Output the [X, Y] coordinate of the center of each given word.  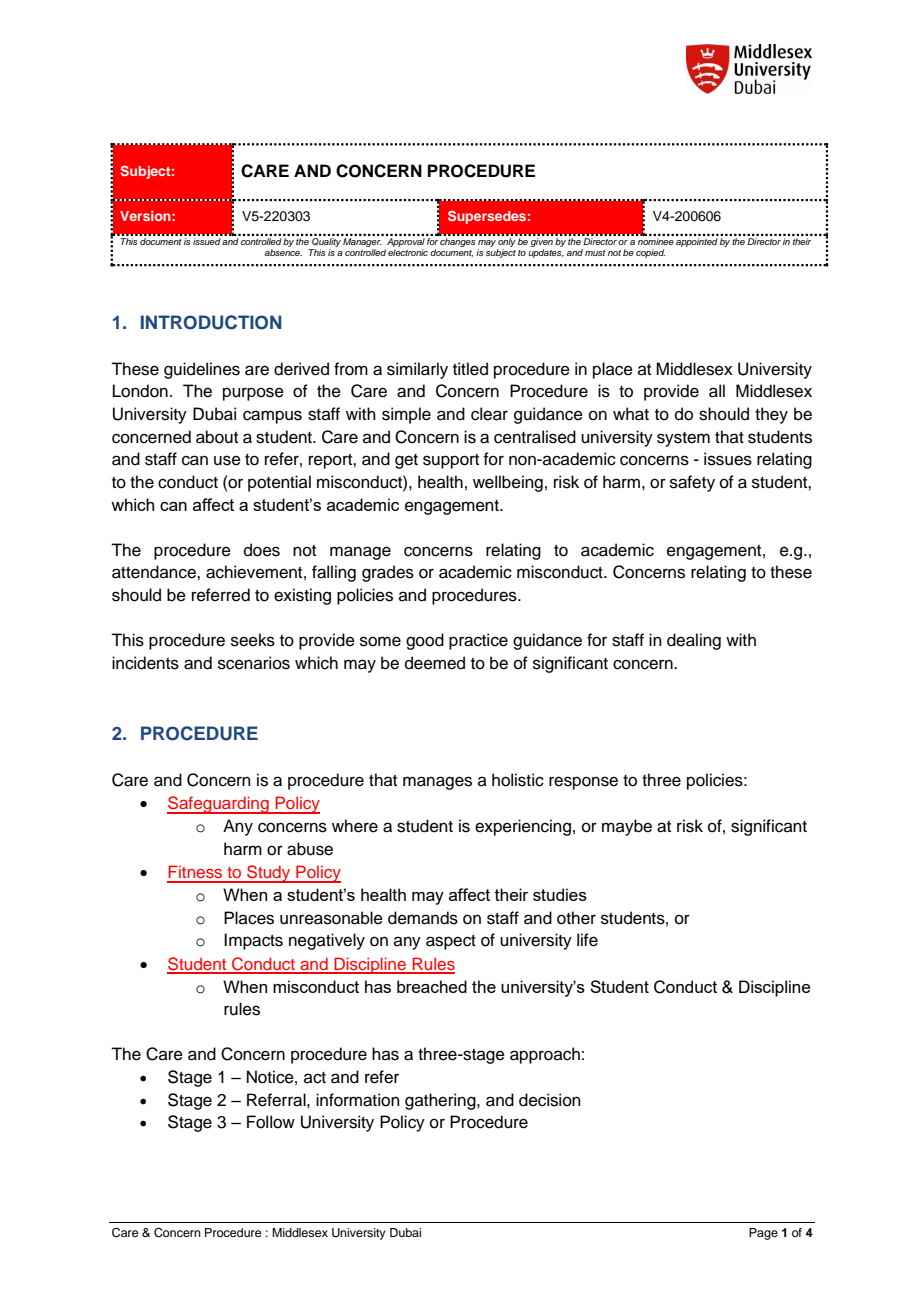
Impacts [253, 941]
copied [650, 253]
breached [432, 986]
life [587, 940]
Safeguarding [219, 805]
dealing [694, 641]
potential [279, 483]
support [451, 461]
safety [692, 483]
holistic [518, 780]
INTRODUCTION [211, 322]
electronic [408, 251]
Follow [271, 1122]
